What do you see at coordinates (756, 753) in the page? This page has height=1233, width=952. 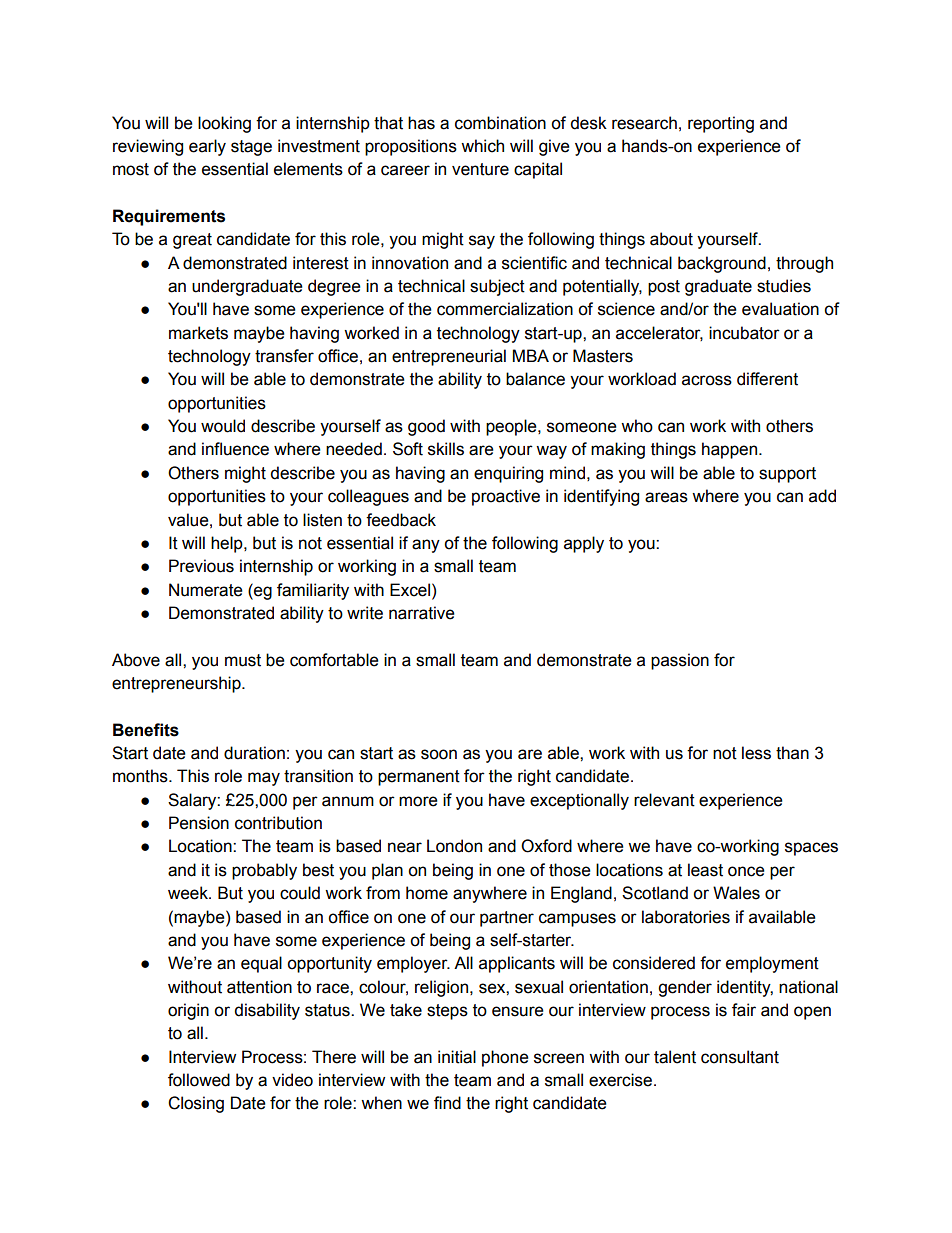 I see `less` at bounding box center [756, 753].
